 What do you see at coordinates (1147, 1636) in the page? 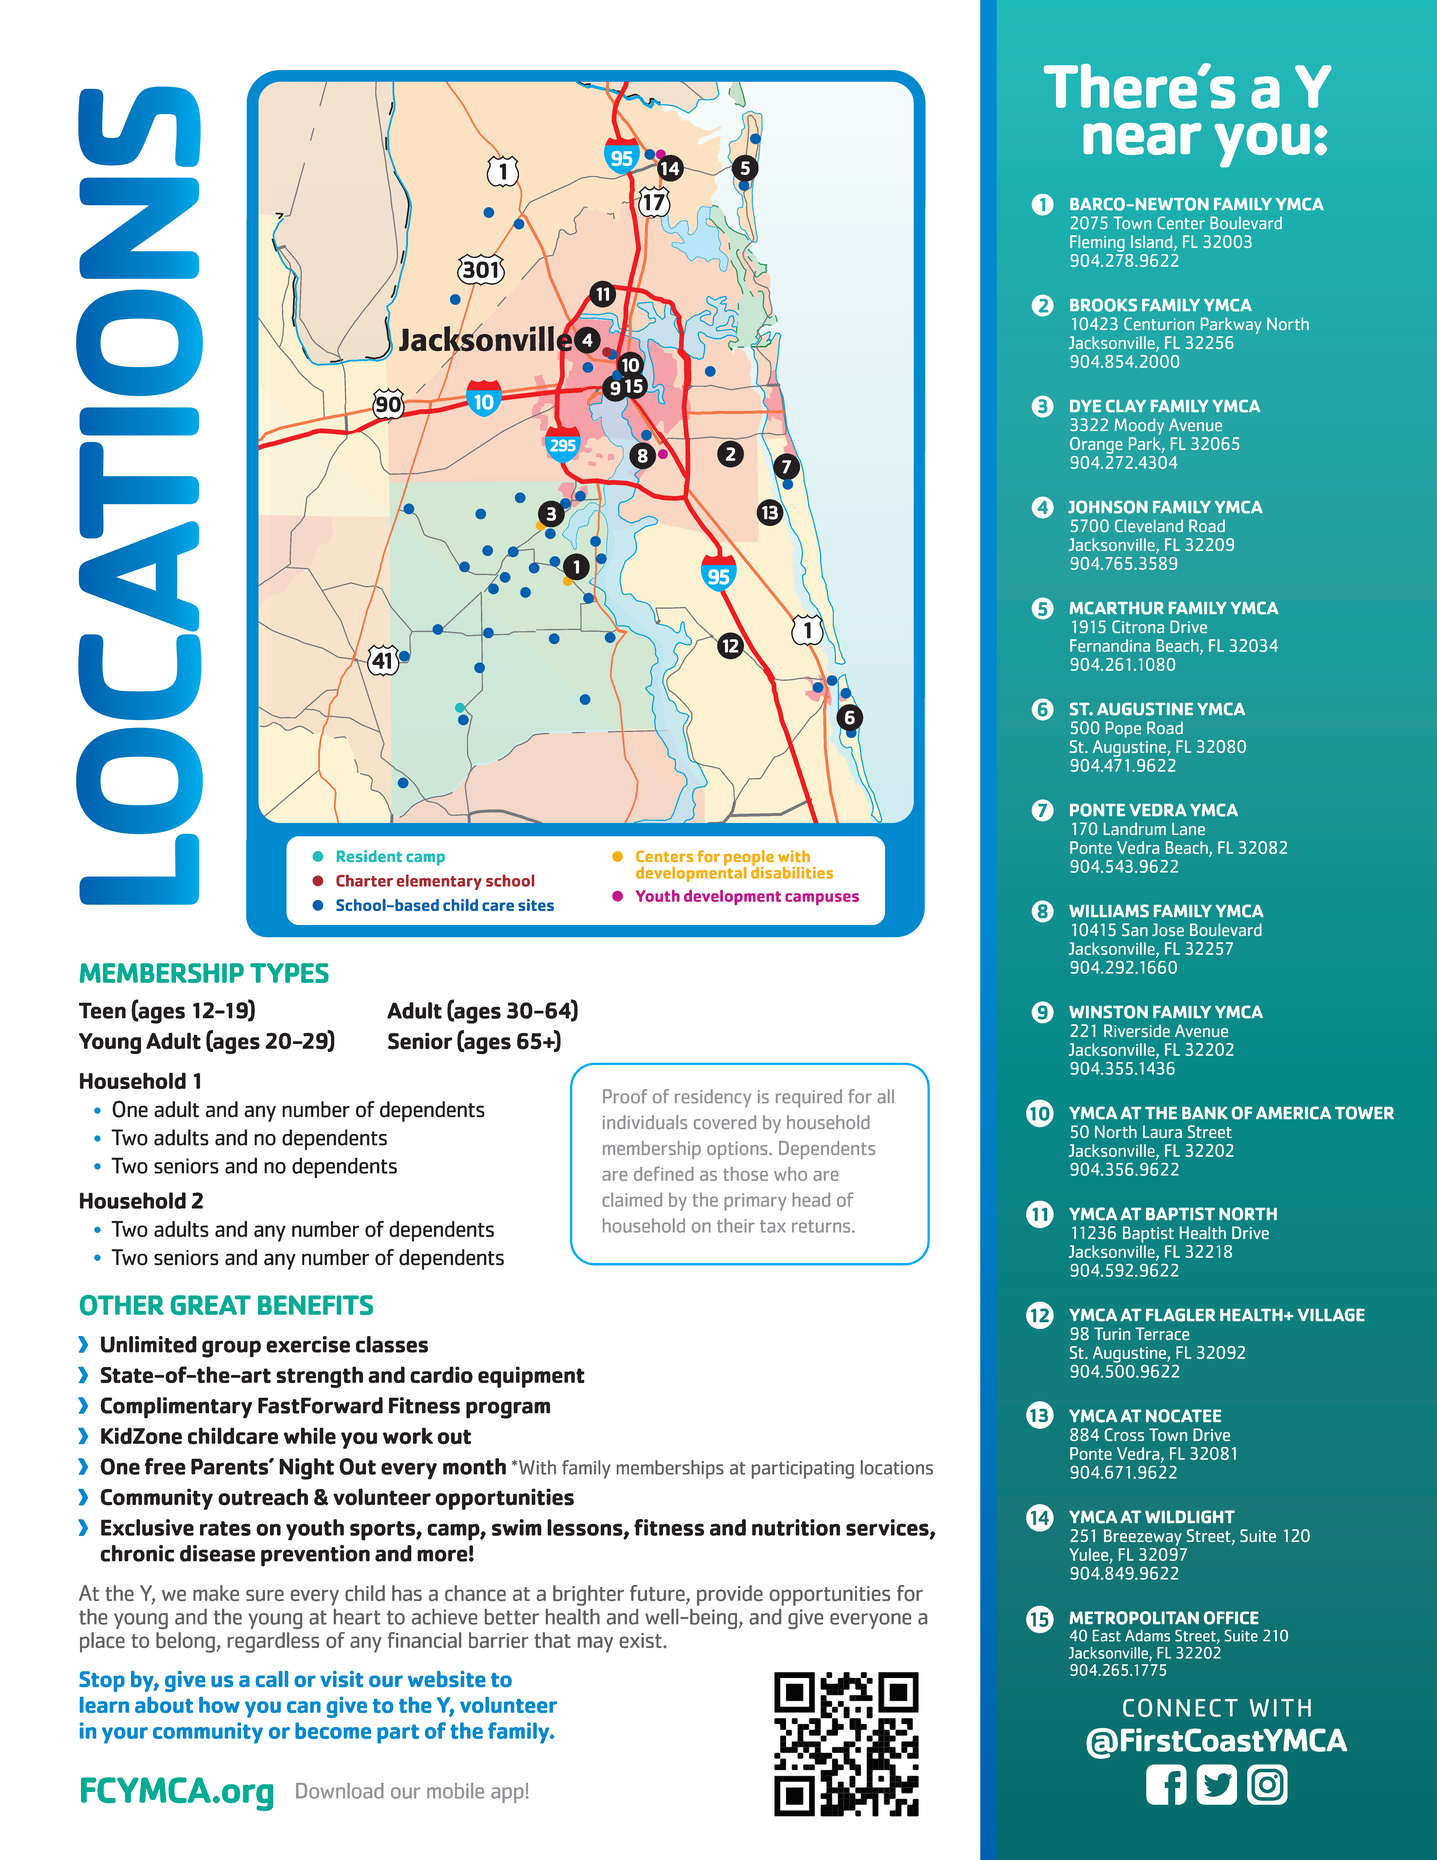
I see `Adams` at bounding box center [1147, 1636].
